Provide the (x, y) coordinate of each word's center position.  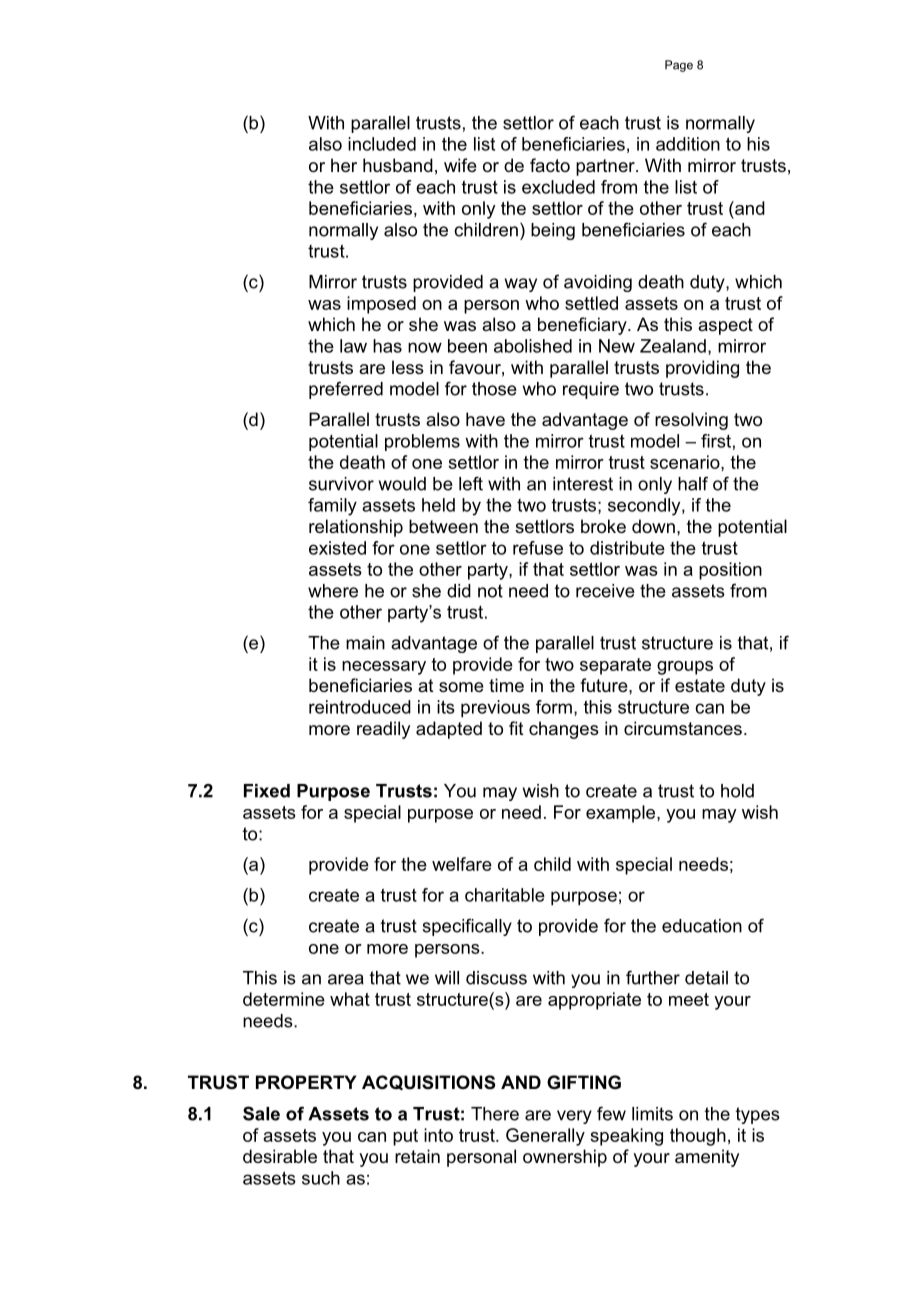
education (702, 926)
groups (685, 668)
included (382, 144)
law (353, 346)
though (698, 1137)
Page (679, 66)
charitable (505, 895)
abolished (533, 346)
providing (702, 369)
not (490, 591)
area (346, 979)
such (321, 1178)
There (495, 1114)
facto (550, 165)
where (333, 591)
